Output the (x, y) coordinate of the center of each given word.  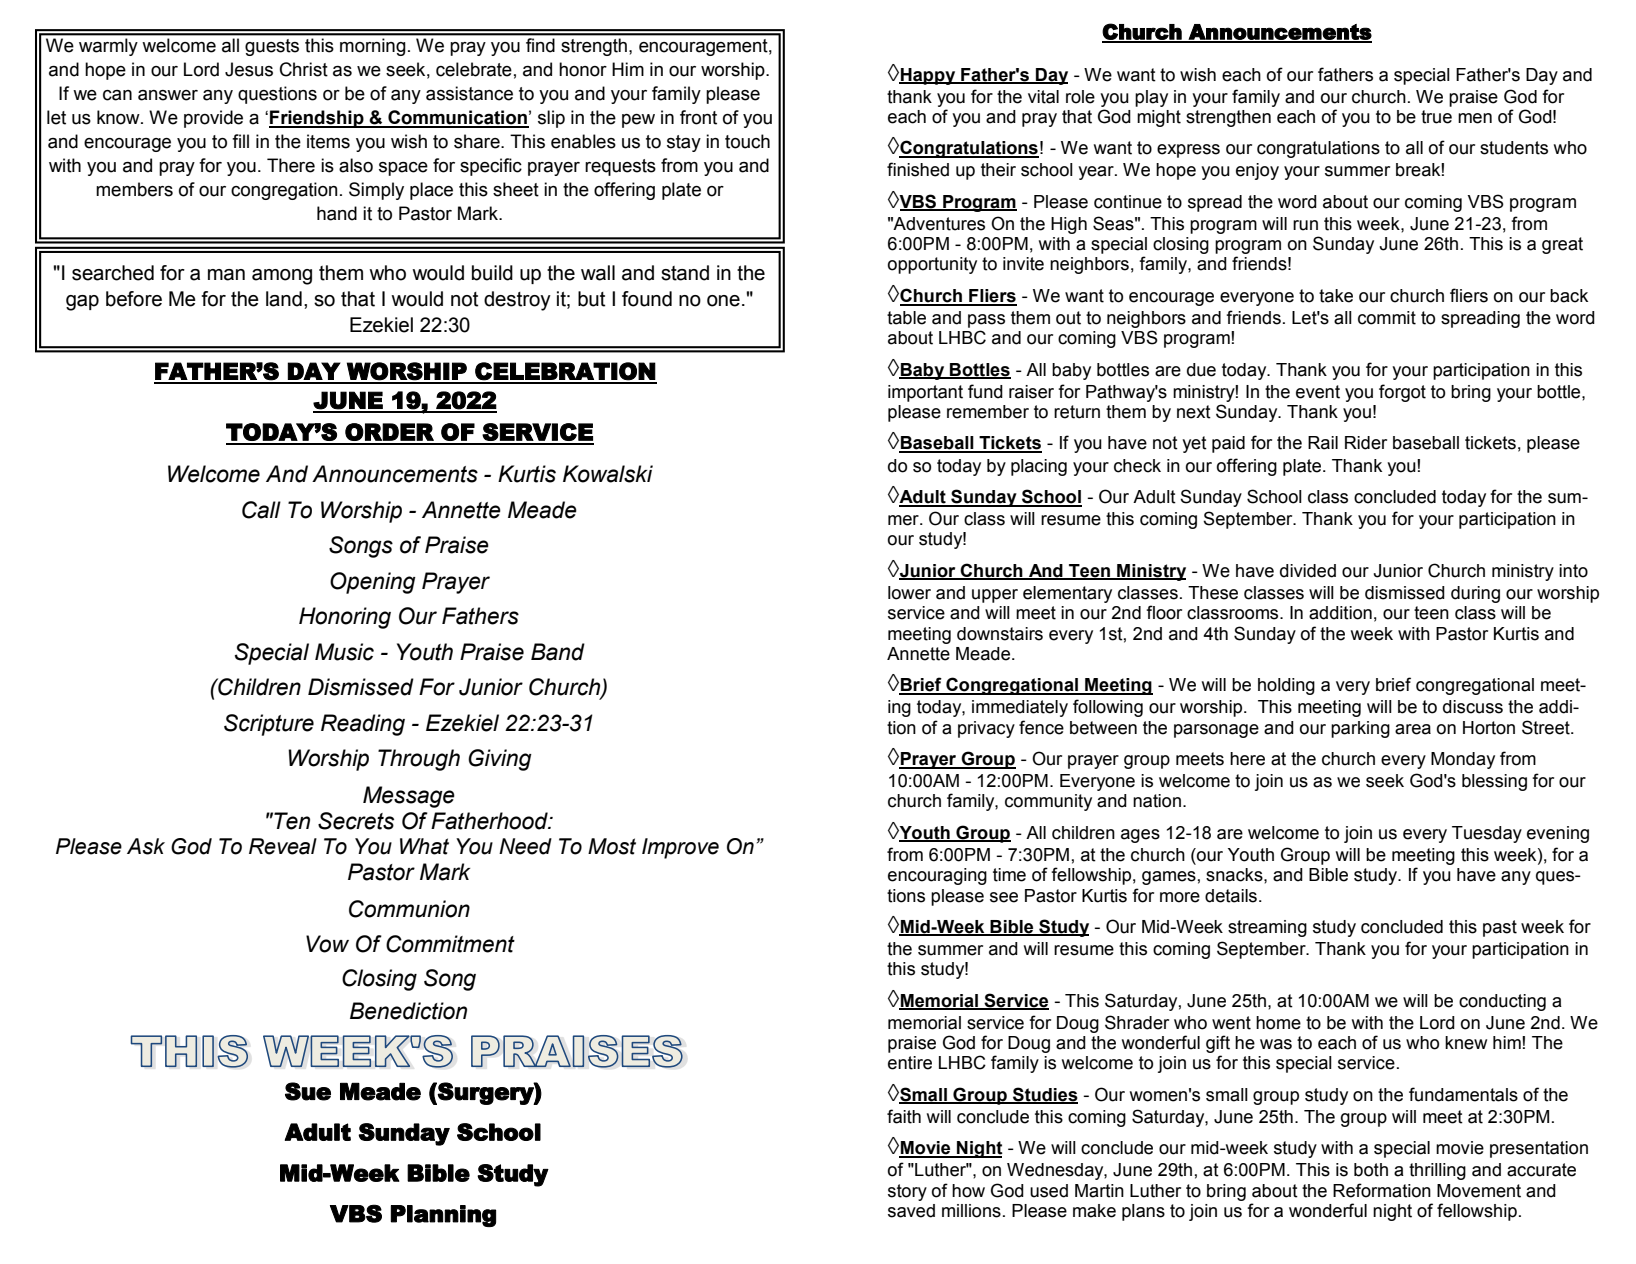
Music (344, 652)
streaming (1267, 928)
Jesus (249, 69)
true (1436, 117)
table (906, 318)
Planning (443, 1216)
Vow (327, 944)
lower (909, 593)
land (284, 299)
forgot (1402, 393)
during (1475, 594)
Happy (928, 76)
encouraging (937, 876)
